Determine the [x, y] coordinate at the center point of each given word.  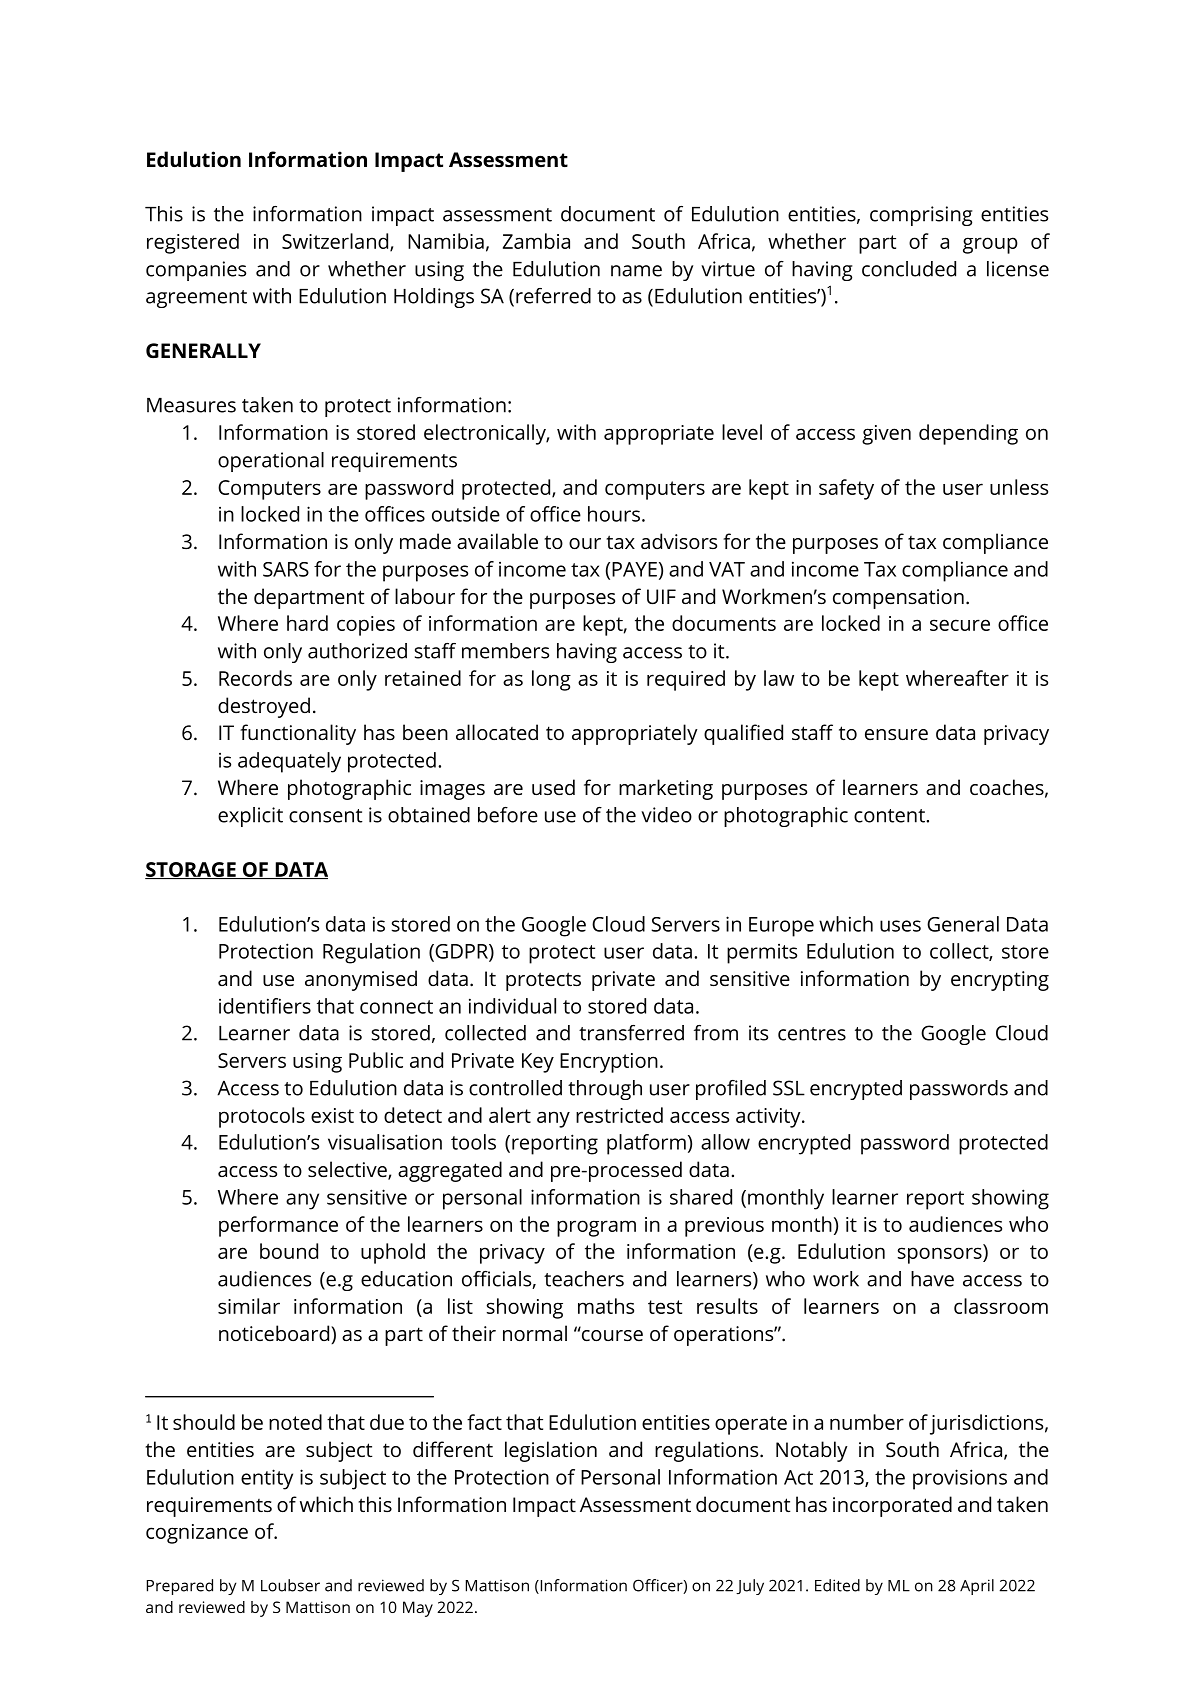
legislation [551, 1451]
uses [900, 926]
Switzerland [336, 242]
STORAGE [191, 870]
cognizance [197, 1534]
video [666, 815]
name [636, 271]
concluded [909, 269]
